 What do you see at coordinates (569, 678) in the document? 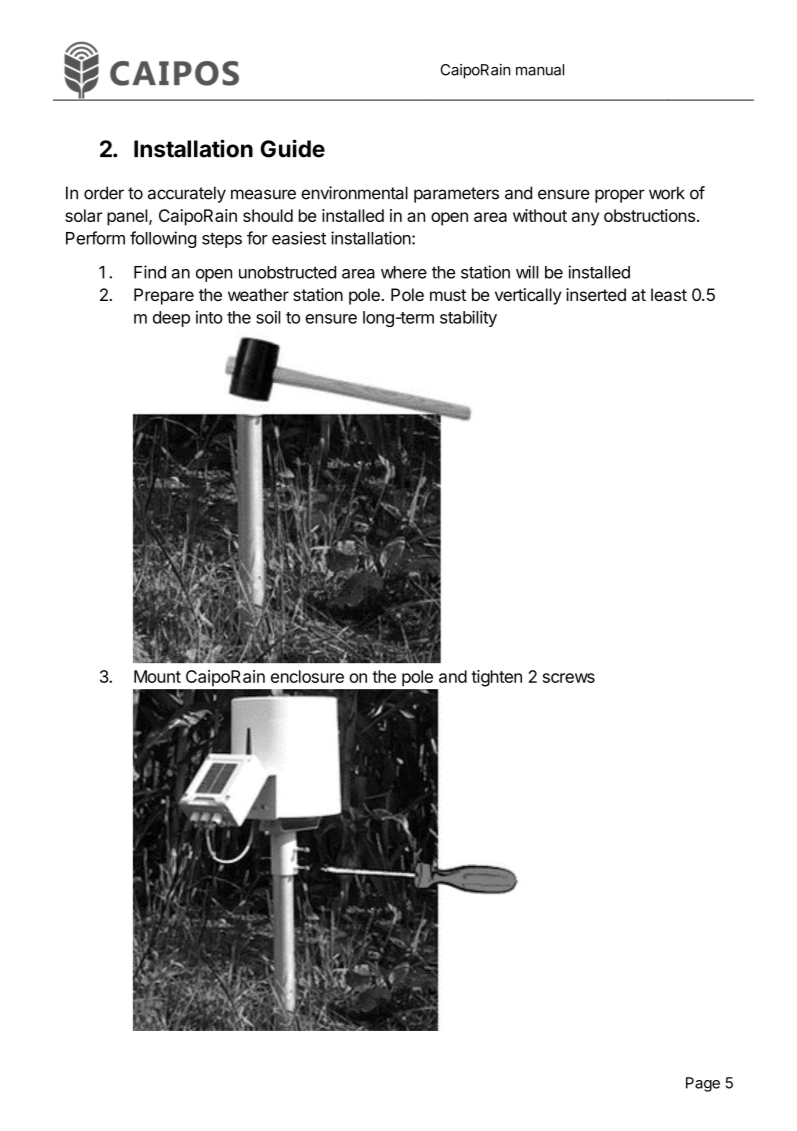
I see `screws` at bounding box center [569, 678].
